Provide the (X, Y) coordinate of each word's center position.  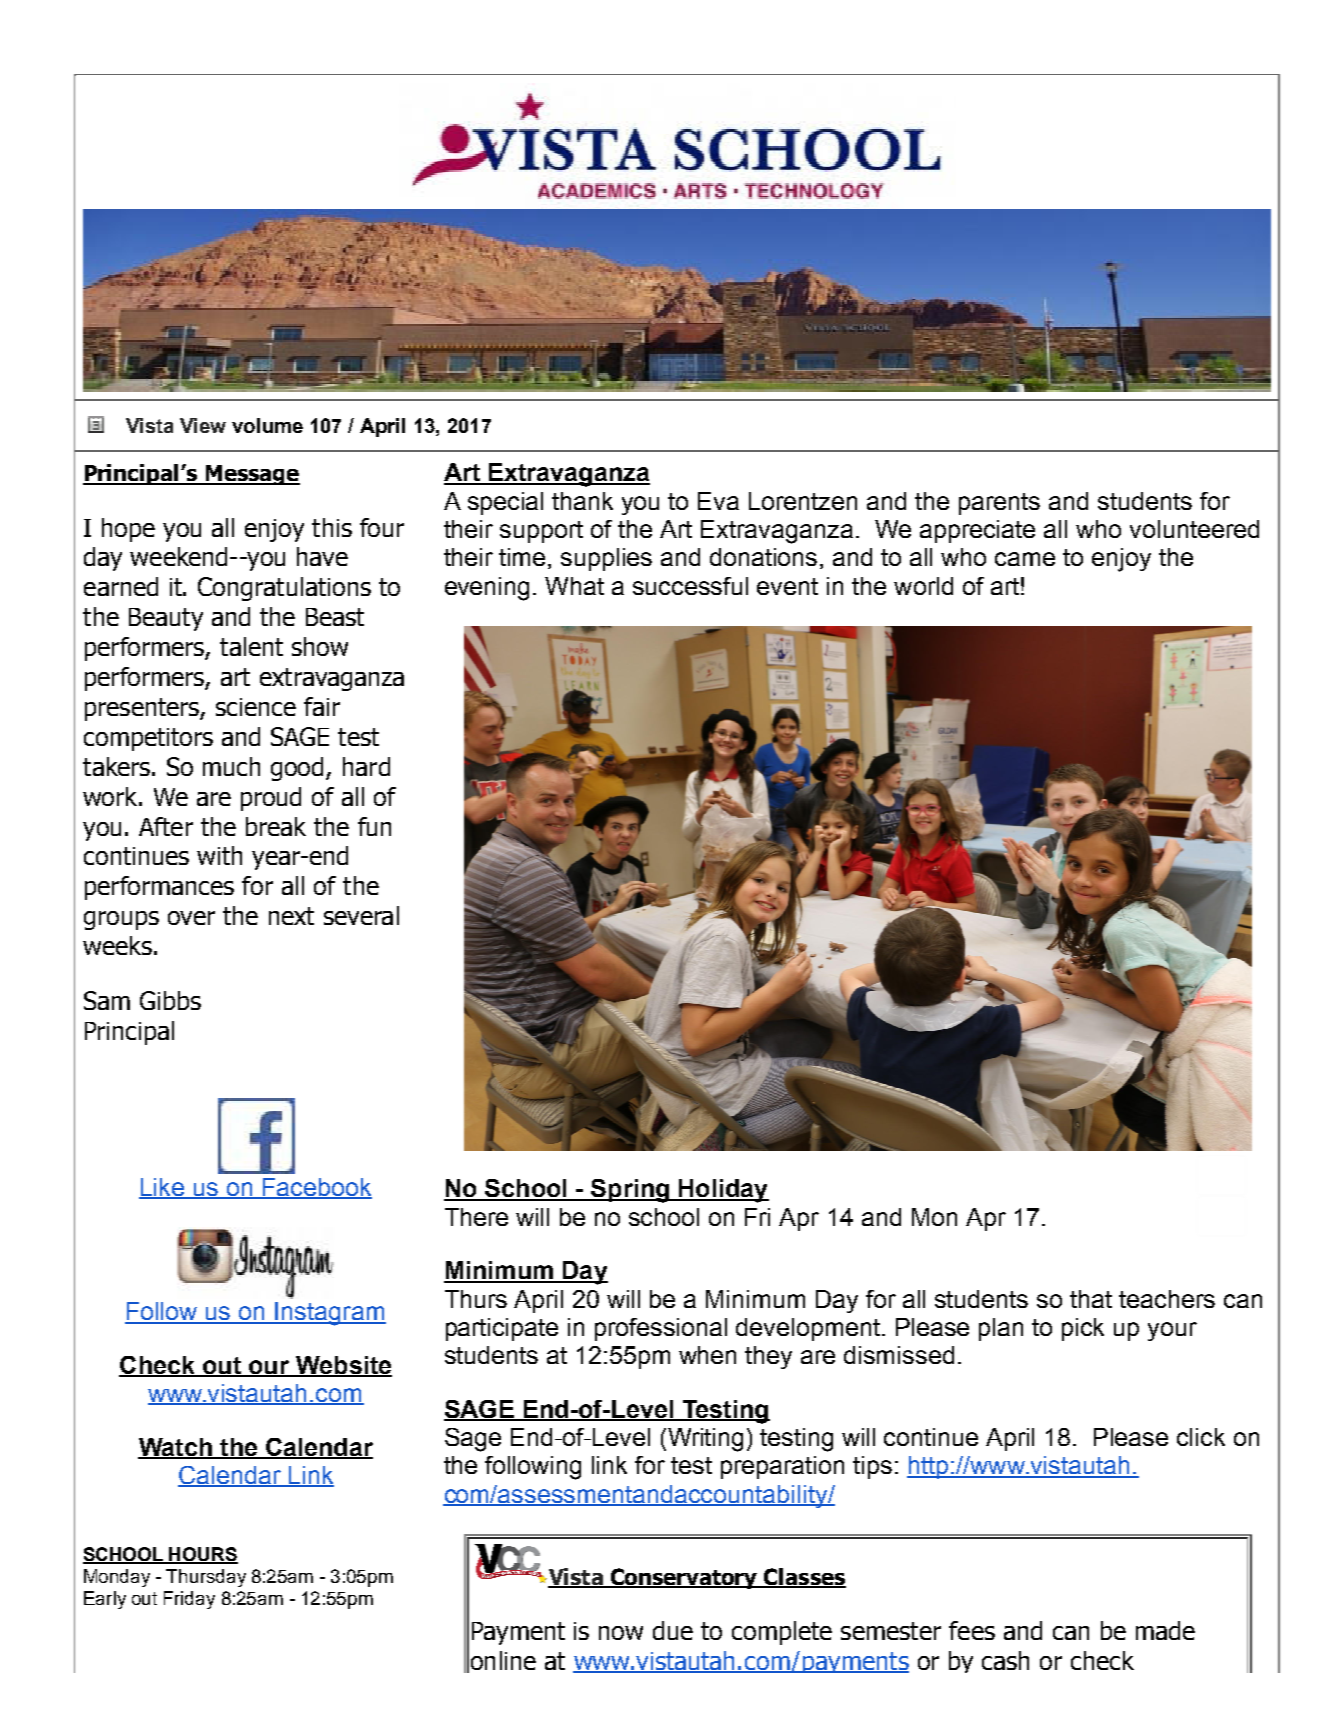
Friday (189, 1600)
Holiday (723, 1191)
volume (267, 425)
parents (999, 504)
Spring (630, 1191)
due (673, 1630)
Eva (718, 501)
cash (1005, 1660)
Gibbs (170, 1000)
